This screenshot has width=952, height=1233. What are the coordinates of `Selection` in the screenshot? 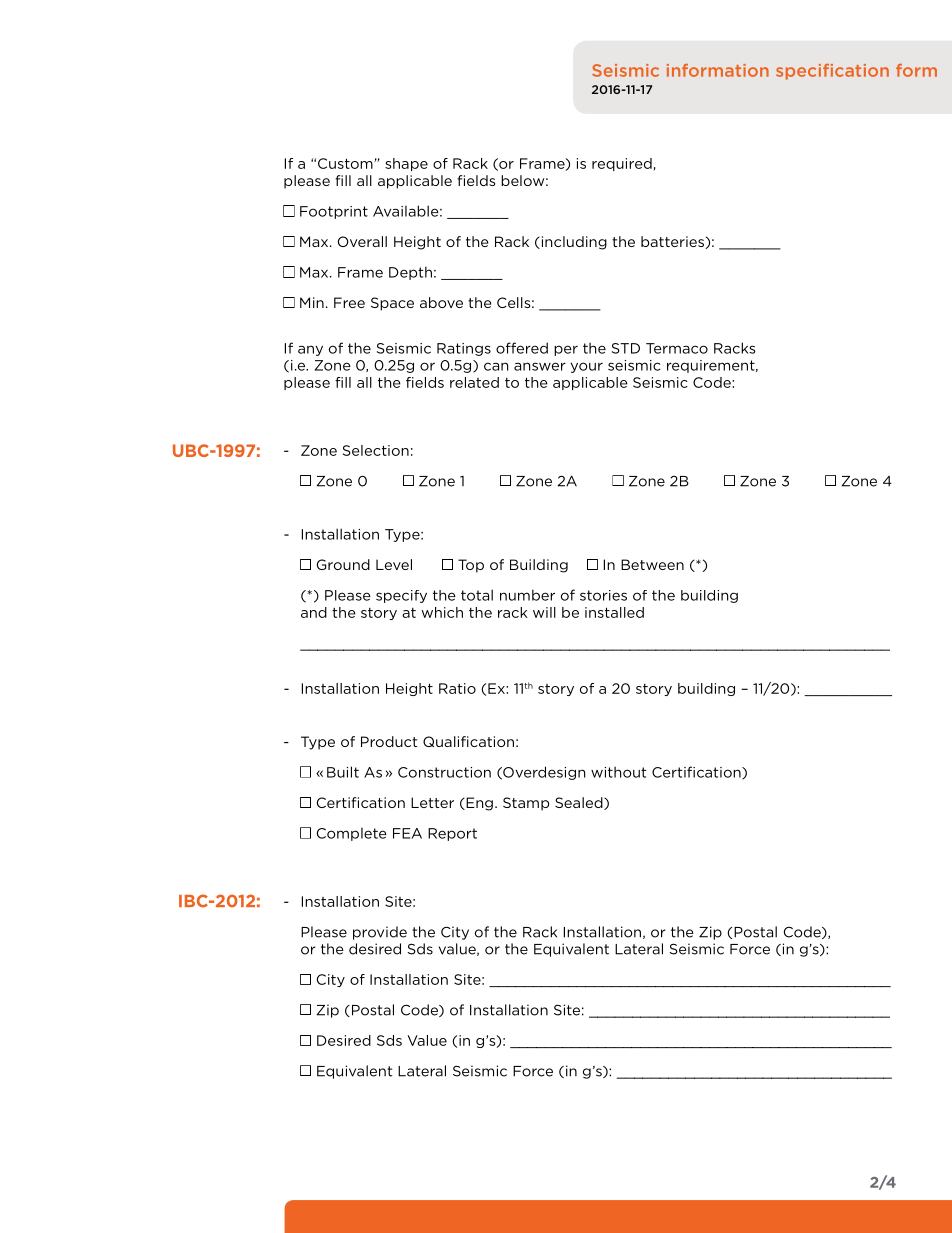 It's located at (376, 450).
